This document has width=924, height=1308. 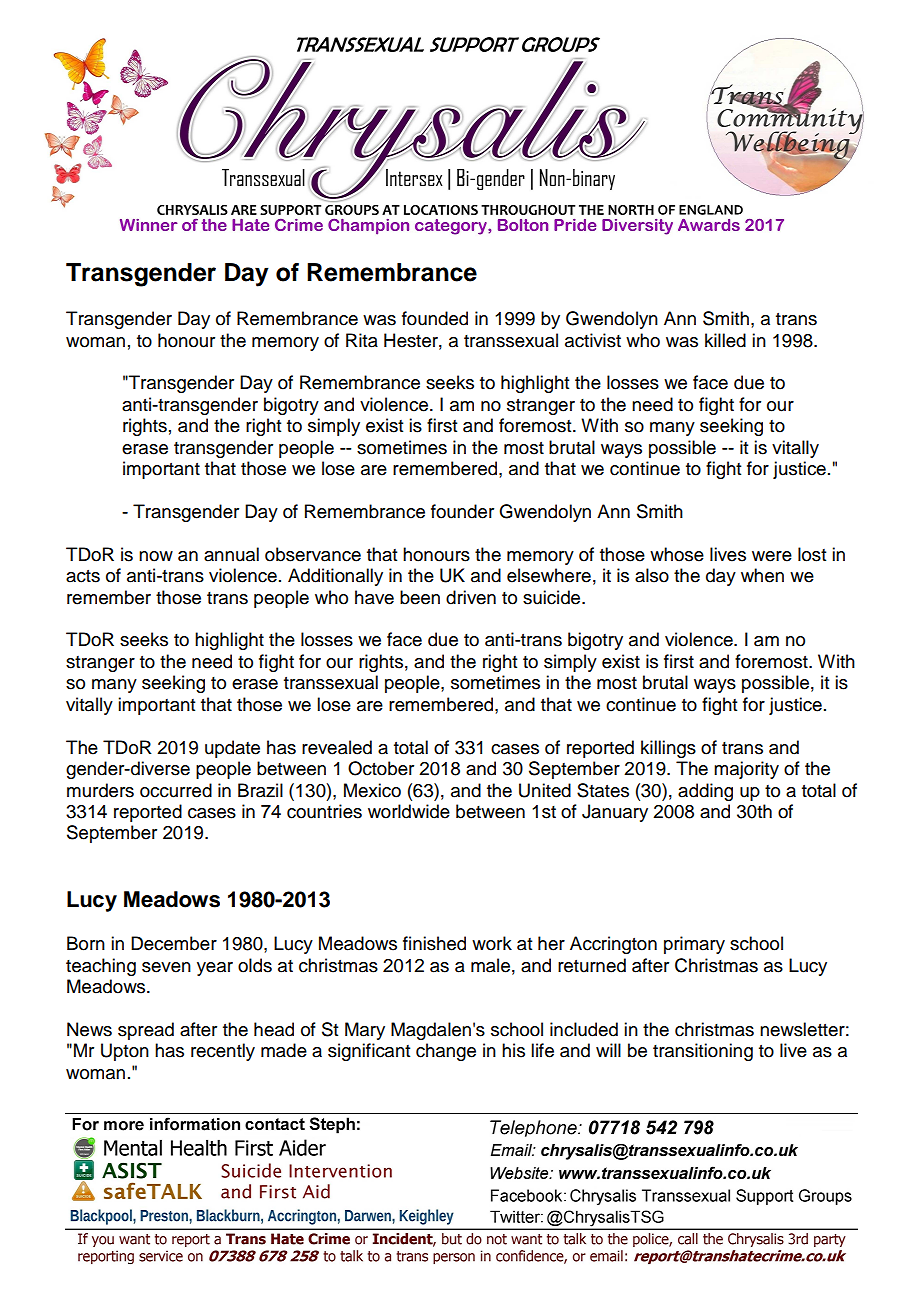 What do you see at coordinates (362, 340) in the document?
I see `Rita` at bounding box center [362, 340].
